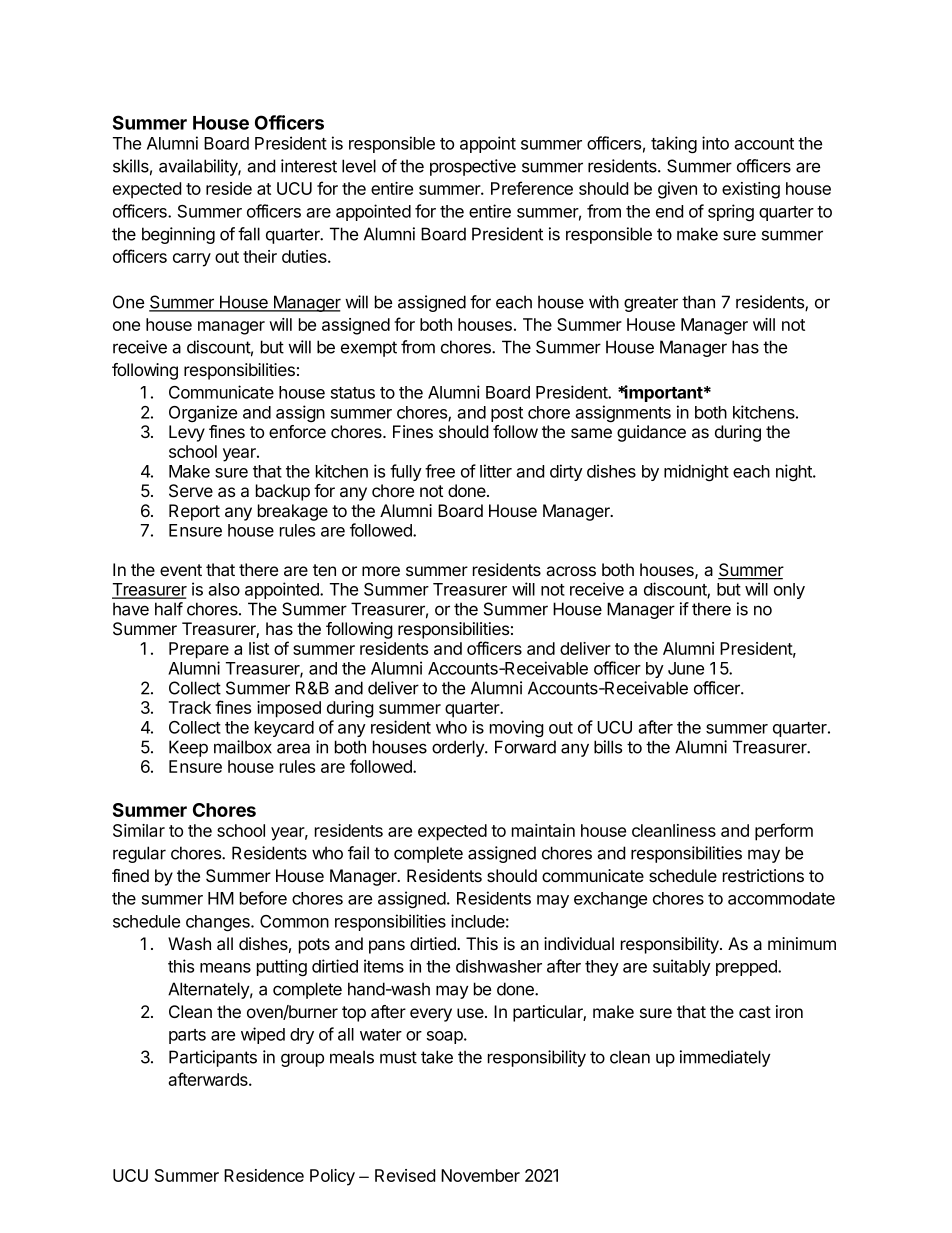 This screenshot has height=1233, width=952. I want to click on changes, so click(219, 923).
